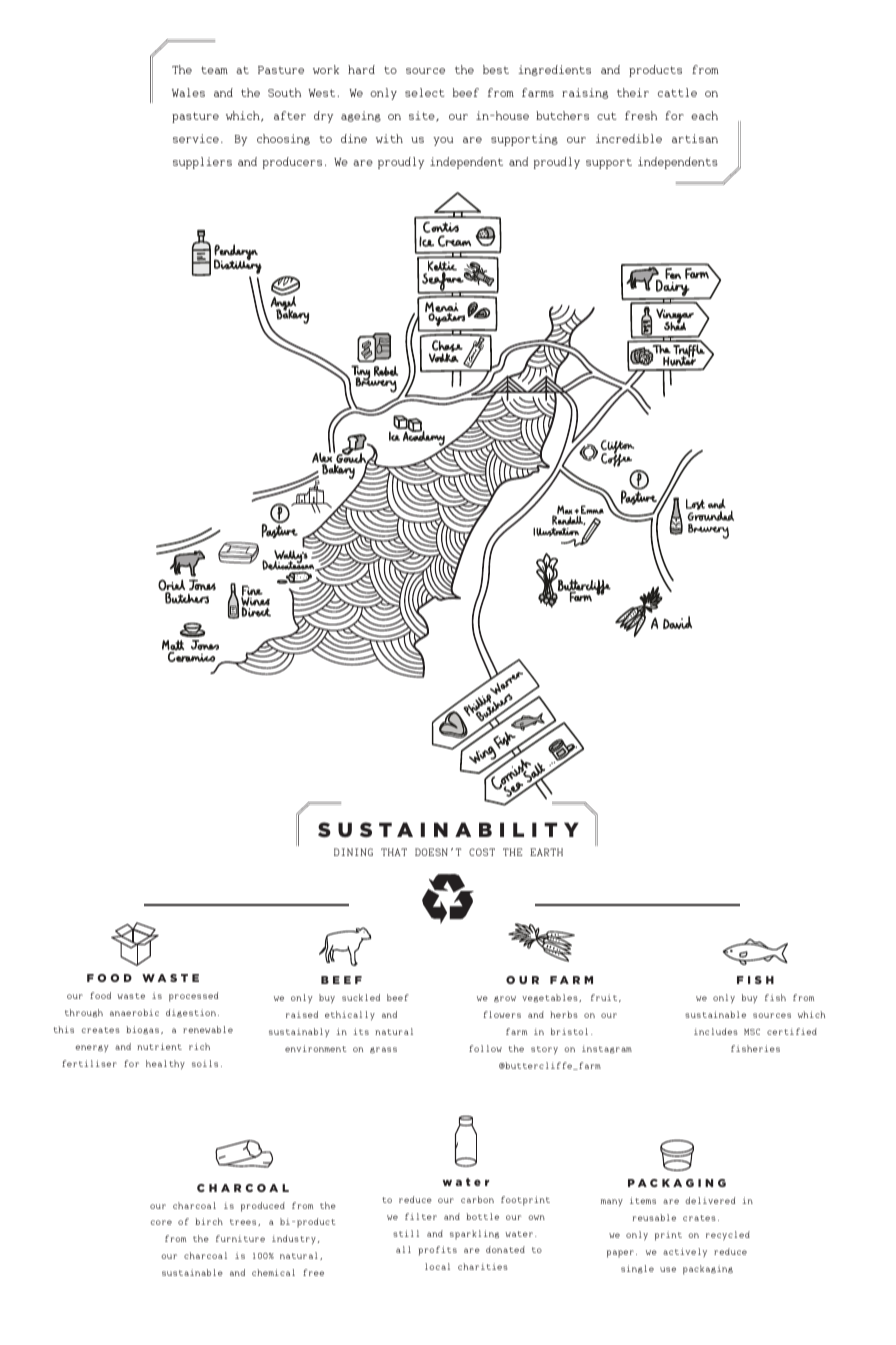 The width and height of the image is (896, 1345). I want to click on producers, so click(292, 163).
